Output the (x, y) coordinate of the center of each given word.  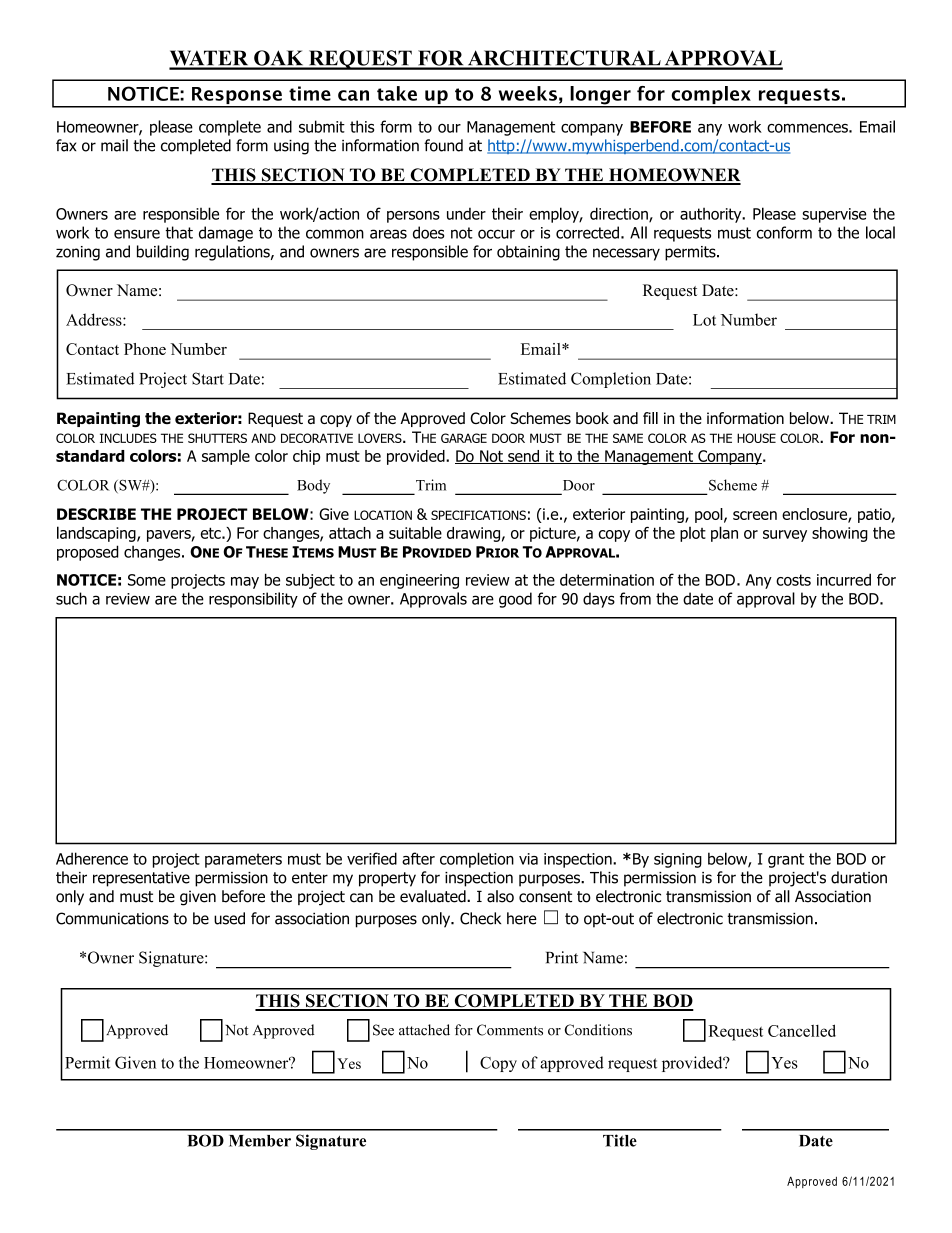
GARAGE (464, 438)
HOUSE (756, 438)
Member (260, 1141)
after (418, 858)
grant (786, 860)
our (449, 128)
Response (237, 97)
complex (711, 96)
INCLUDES (128, 438)
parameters (243, 860)
